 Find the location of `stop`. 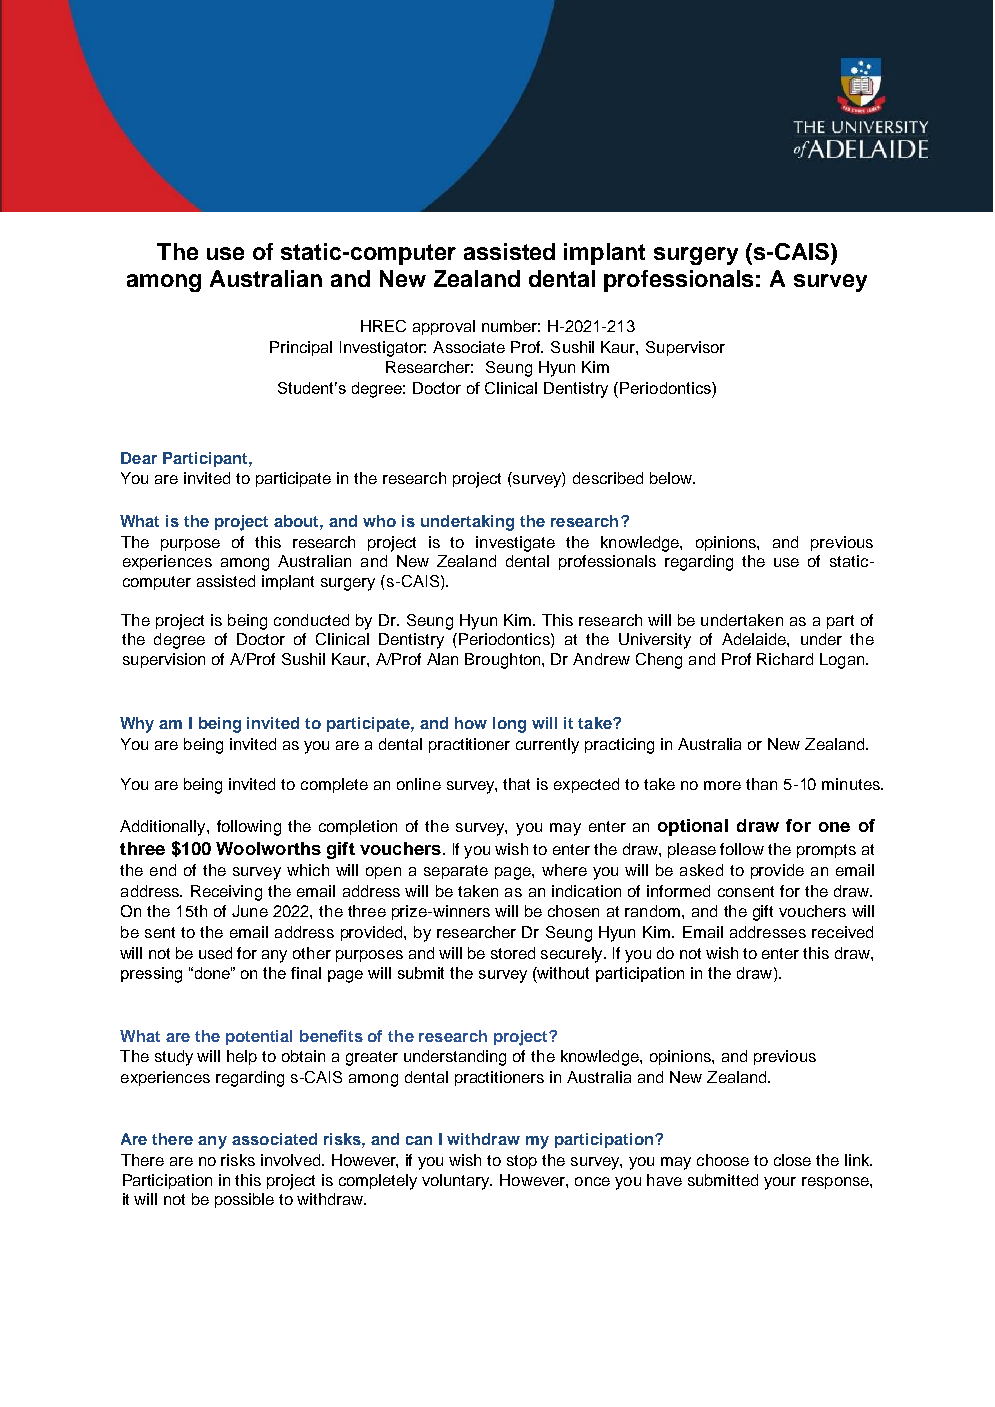

stop is located at coordinates (522, 1162).
